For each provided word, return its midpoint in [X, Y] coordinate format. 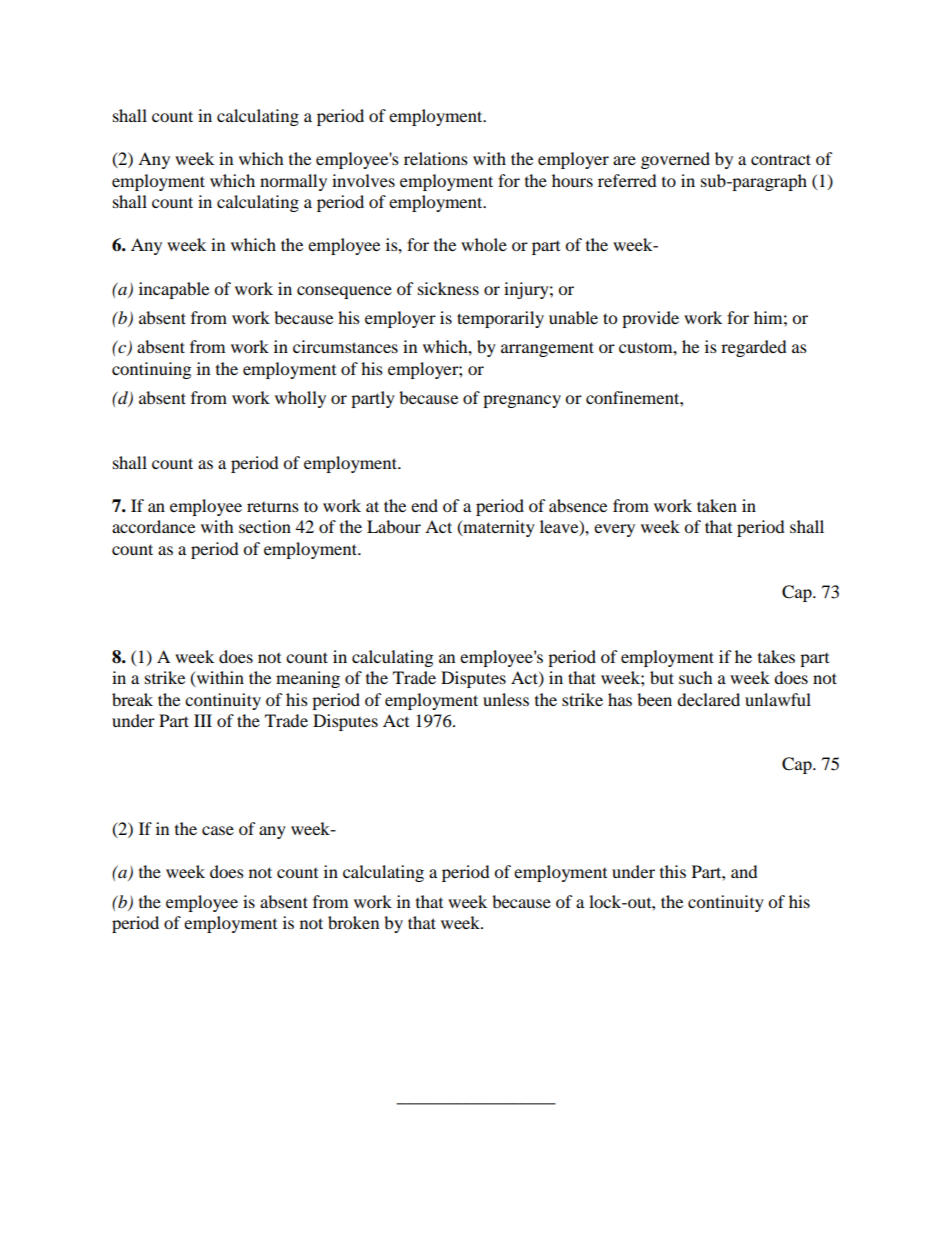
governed [675, 160]
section [265, 526]
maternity [498, 528]
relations [436, 158]
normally [293, 182]
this [673, 871]
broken [353, 922]
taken [717, 505]
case [218, 830]
